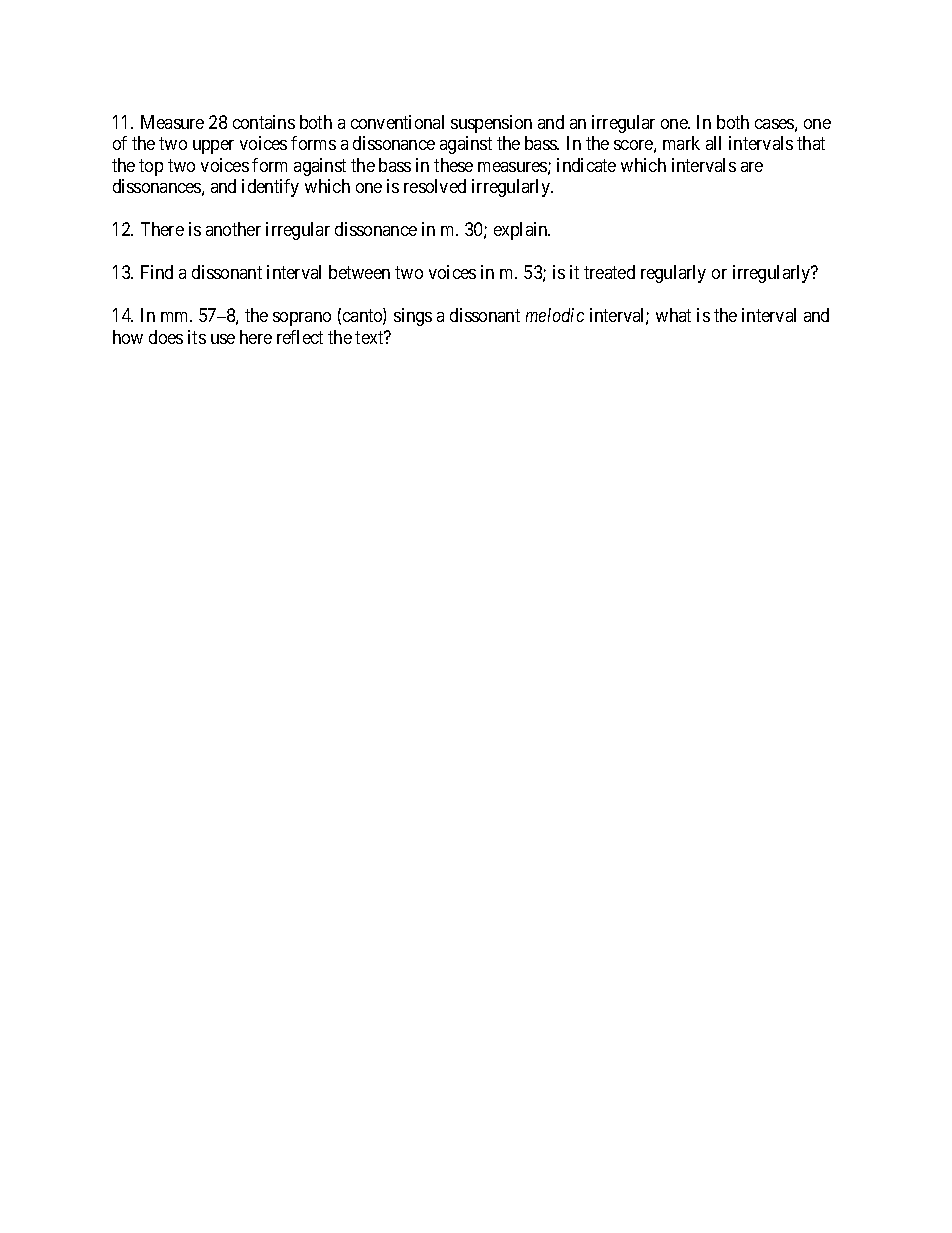 This screenshot has width=952, height=1233. What do you see at coordinates (752, 167) in the screenshot?
I see `are` at bounding box center [752, 167].
